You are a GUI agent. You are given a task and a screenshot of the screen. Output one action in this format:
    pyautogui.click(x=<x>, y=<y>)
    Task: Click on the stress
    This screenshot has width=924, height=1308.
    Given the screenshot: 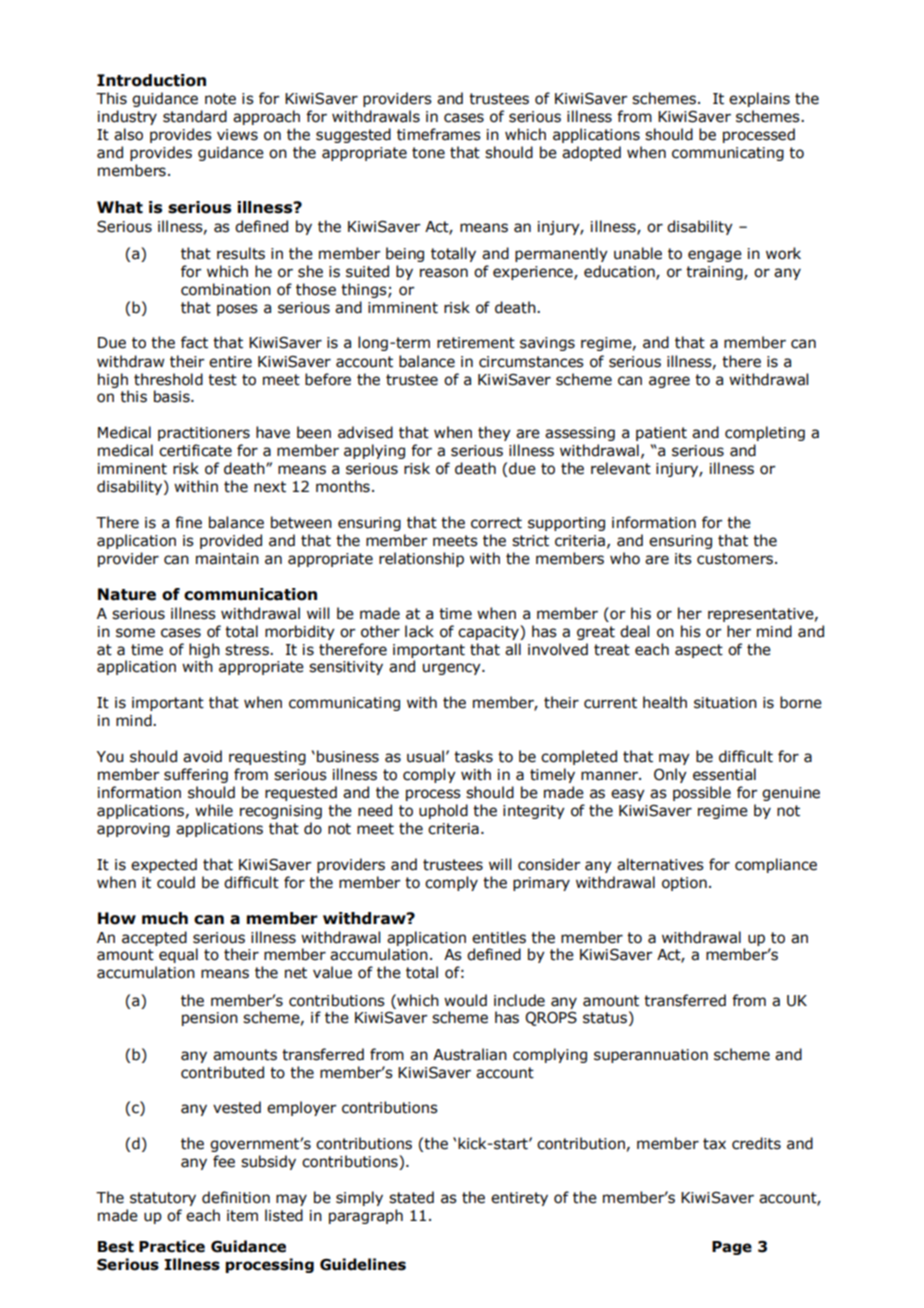 What is the action you would take?
    pyautogui.click(x=248, y=650)
